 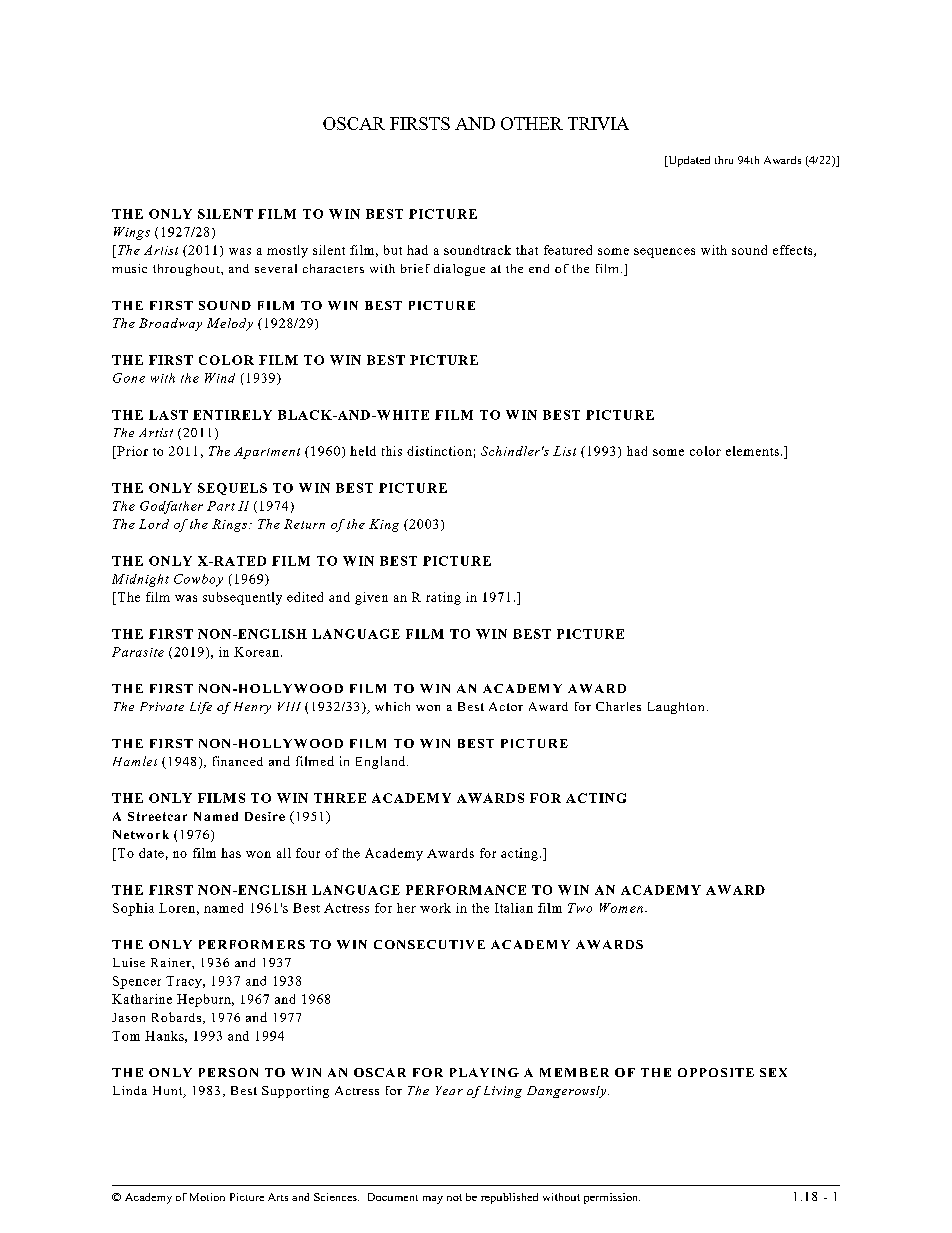 I want to click on distinction, so click(x=439, y=451).
